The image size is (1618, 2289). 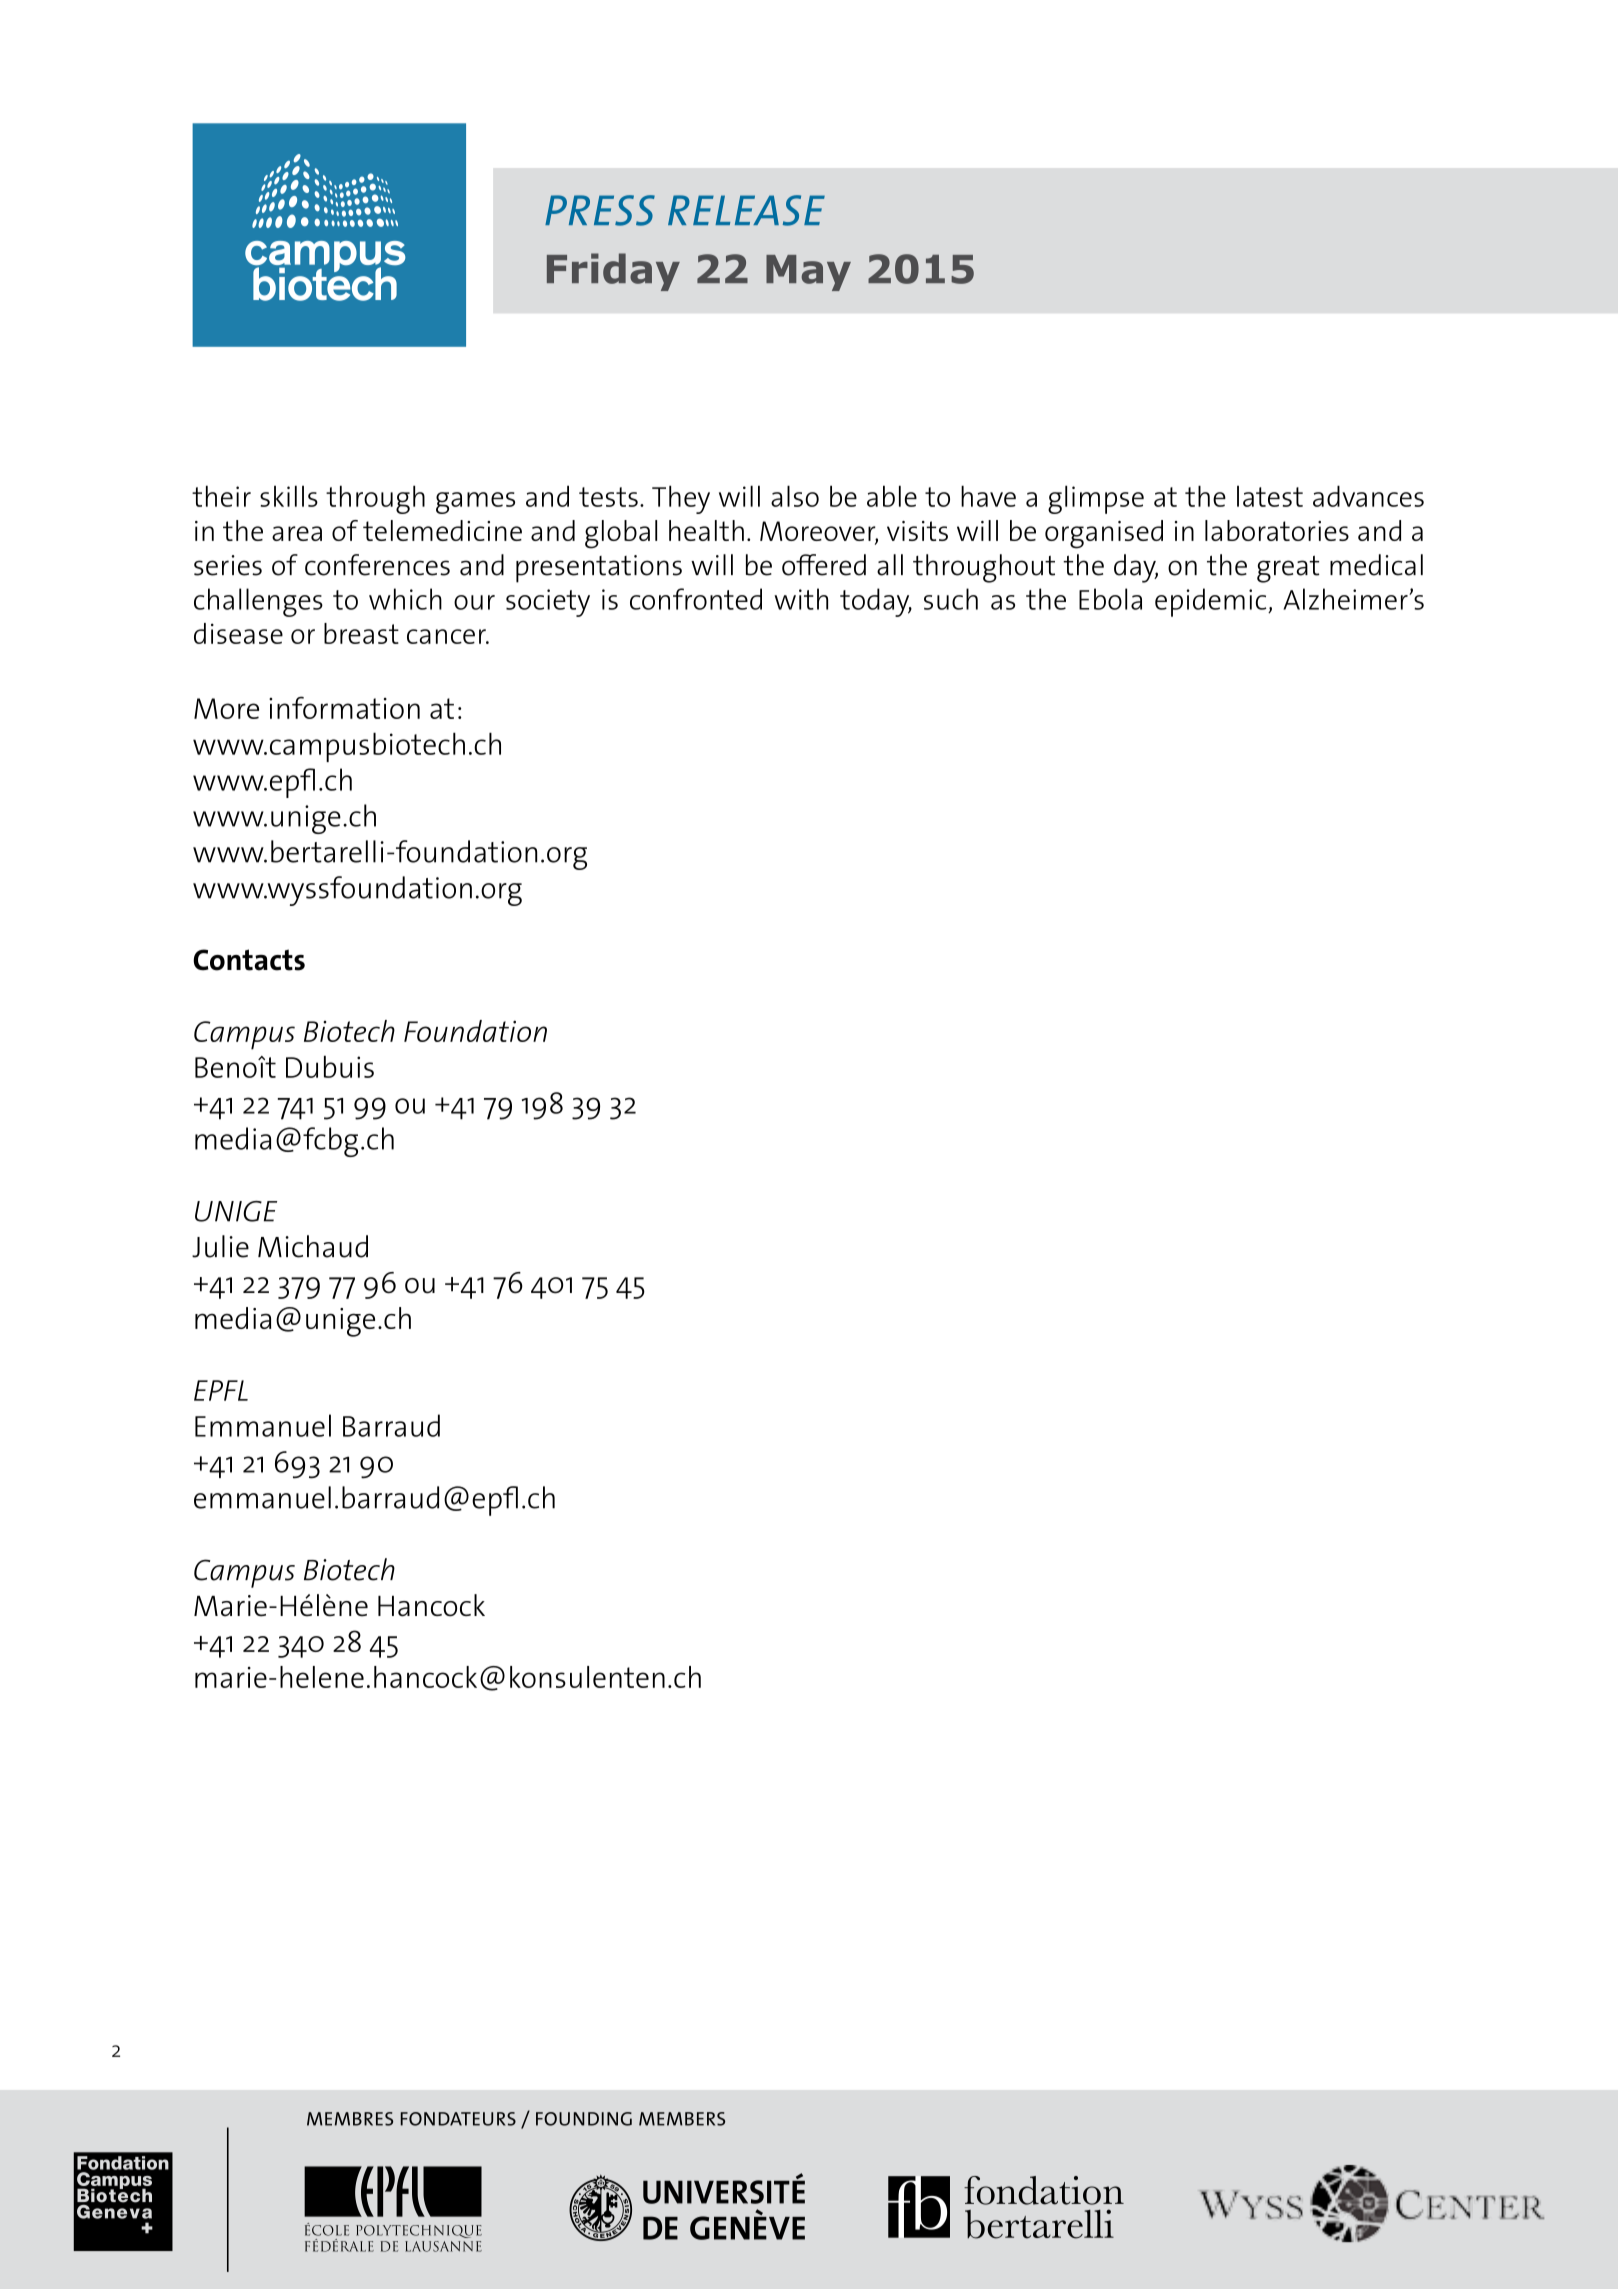 What do you see at coordinates (1270, 496) in the image?
I see `latest` at bounding box center [1270, 496].
